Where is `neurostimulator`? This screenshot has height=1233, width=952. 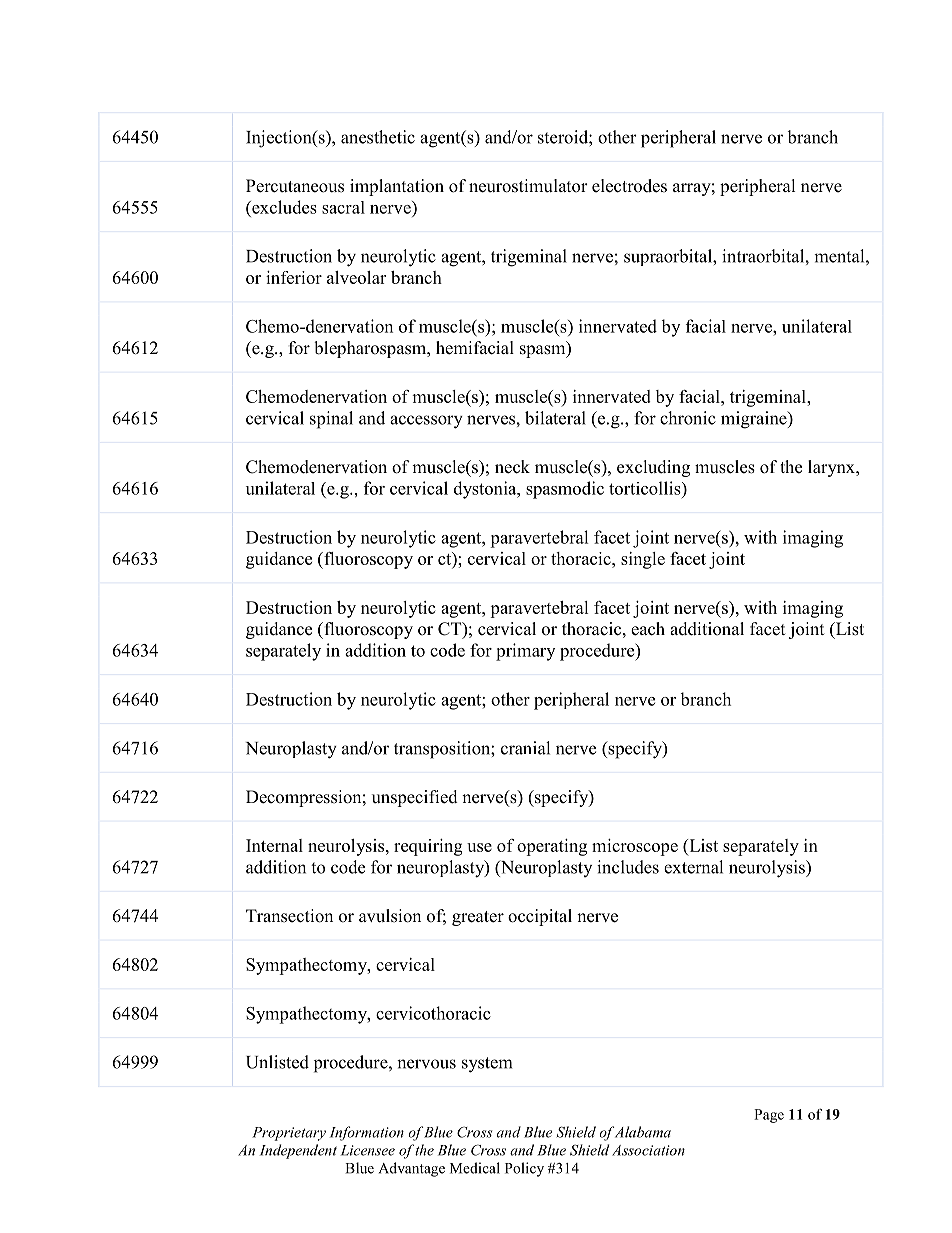 neurostimulator is located at coordinates (528, 186).
